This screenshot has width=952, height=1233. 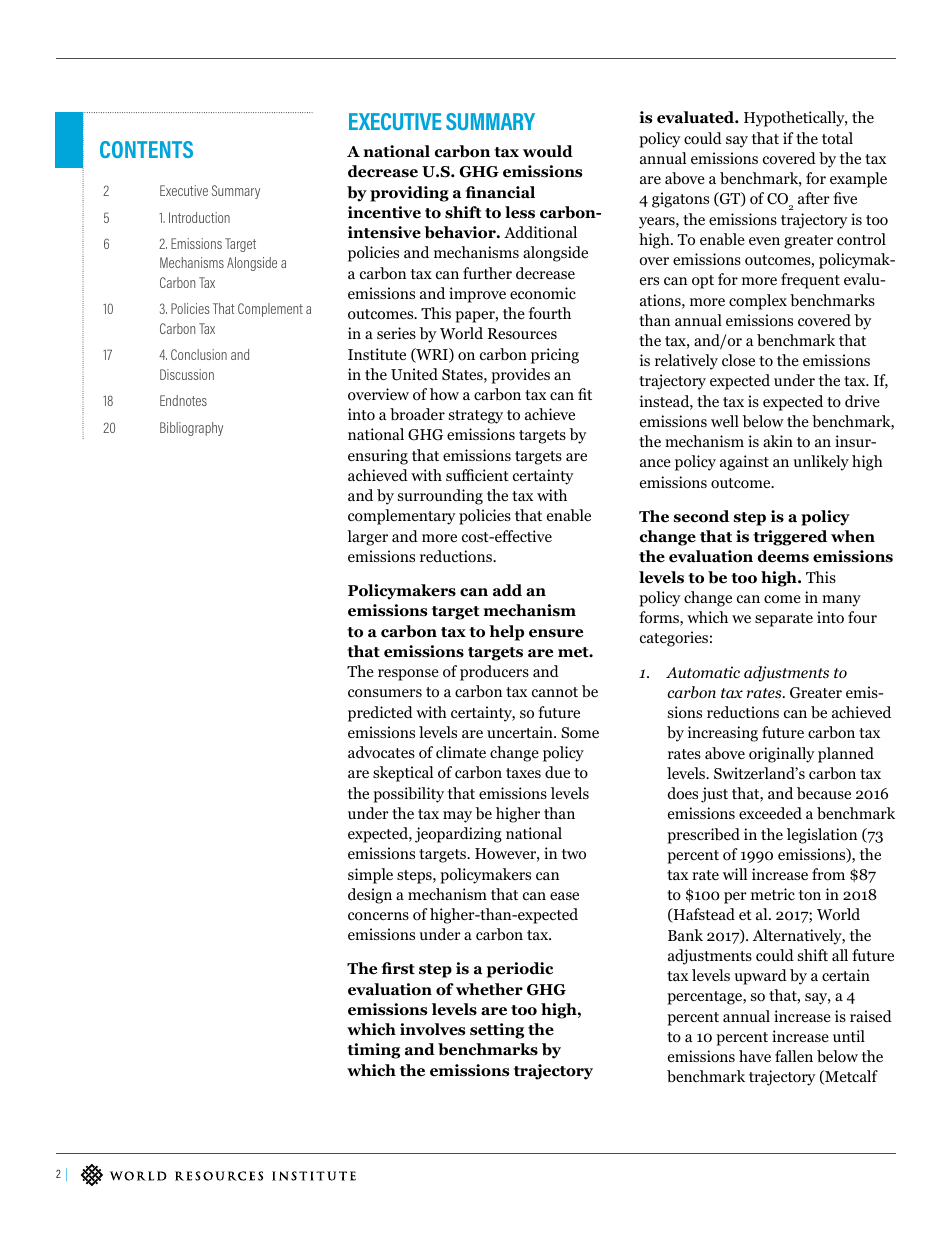 What do you see at coordinates (548, 151) in the screenshot?
I see `would` at bounding box center [548, 151].
